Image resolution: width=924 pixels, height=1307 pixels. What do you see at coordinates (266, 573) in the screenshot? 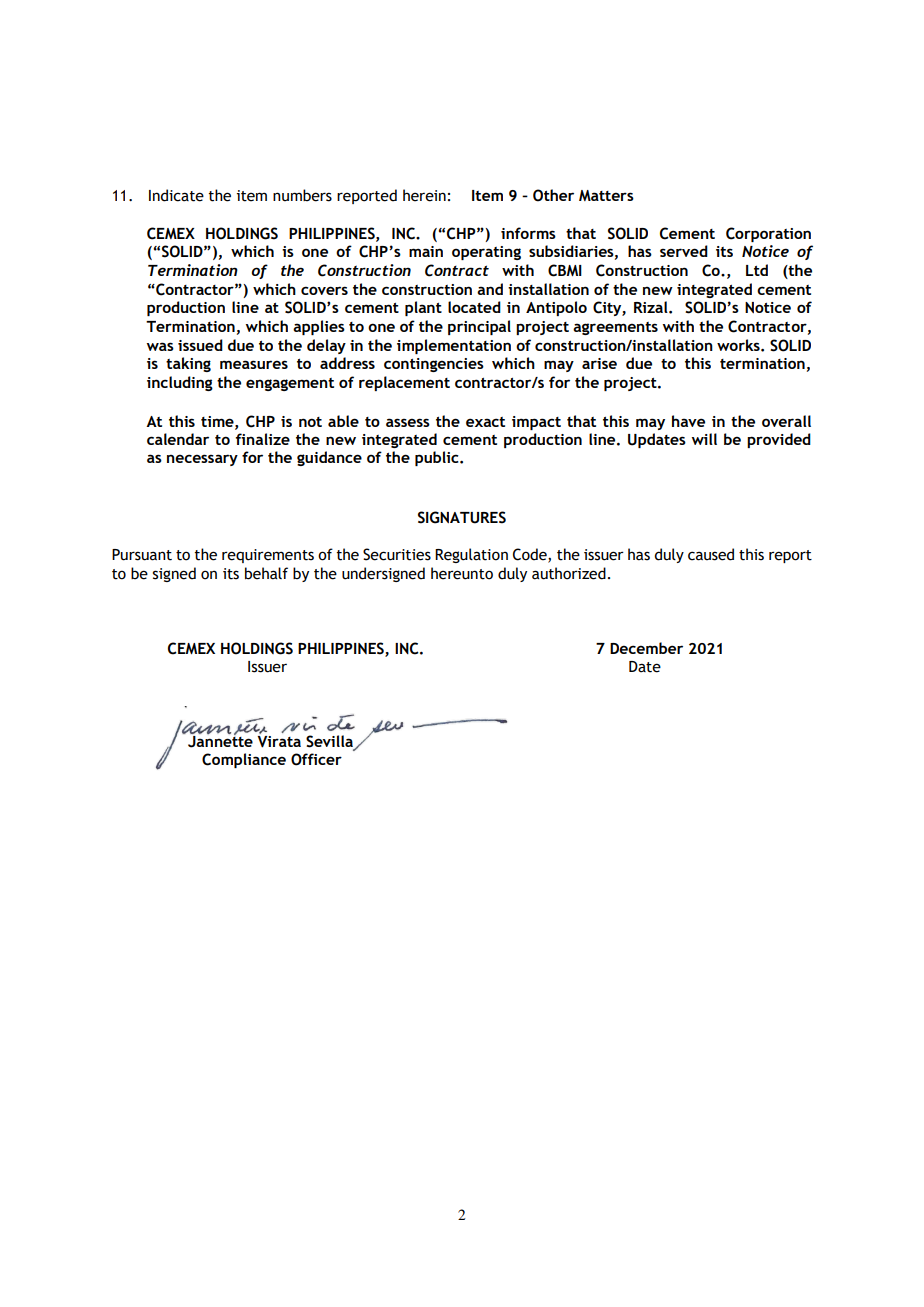
I see `behalf` at bounding box center [266, 573].
